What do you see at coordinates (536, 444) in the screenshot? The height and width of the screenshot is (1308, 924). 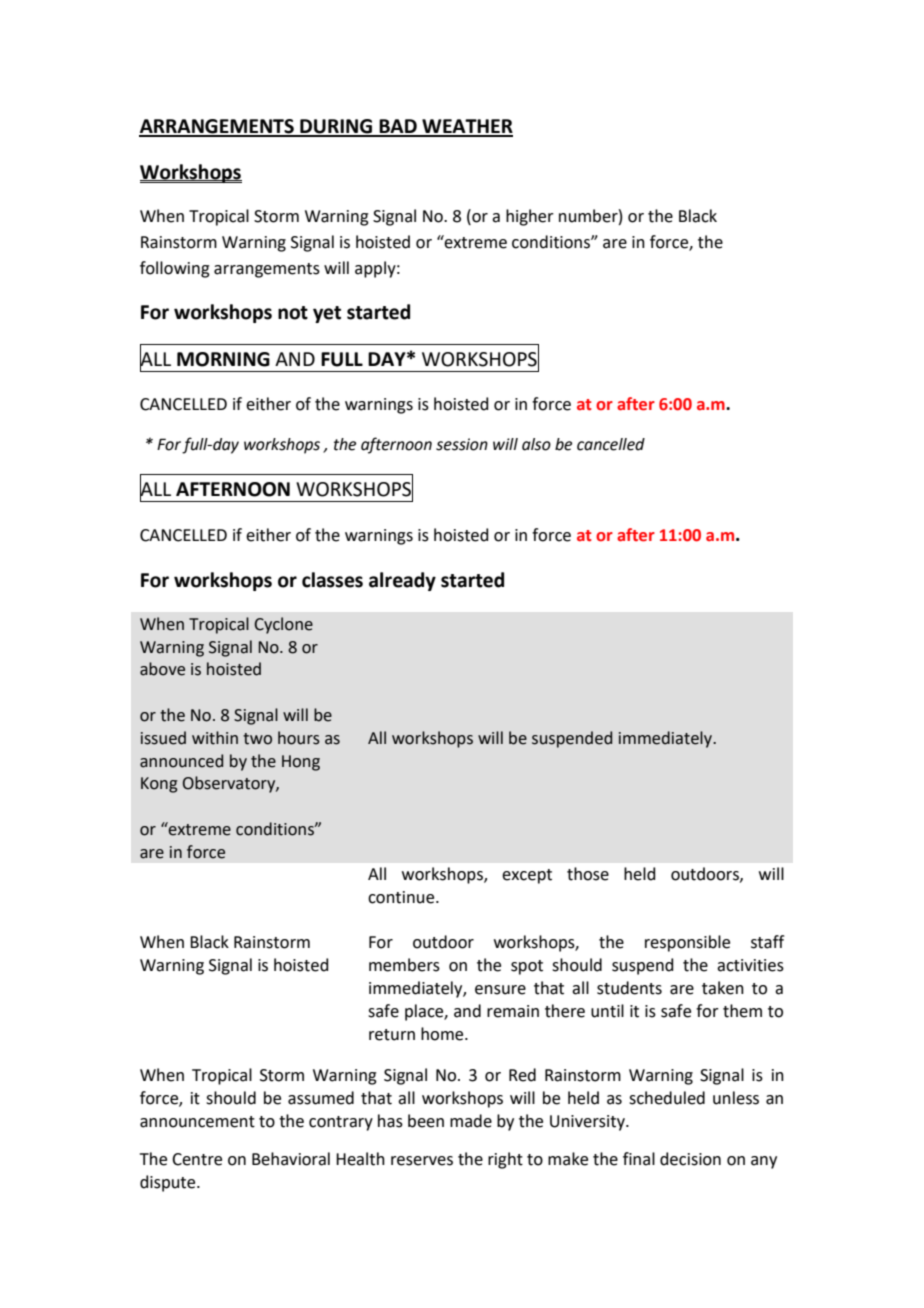 I see `also` at bounding box center [536, 444].
